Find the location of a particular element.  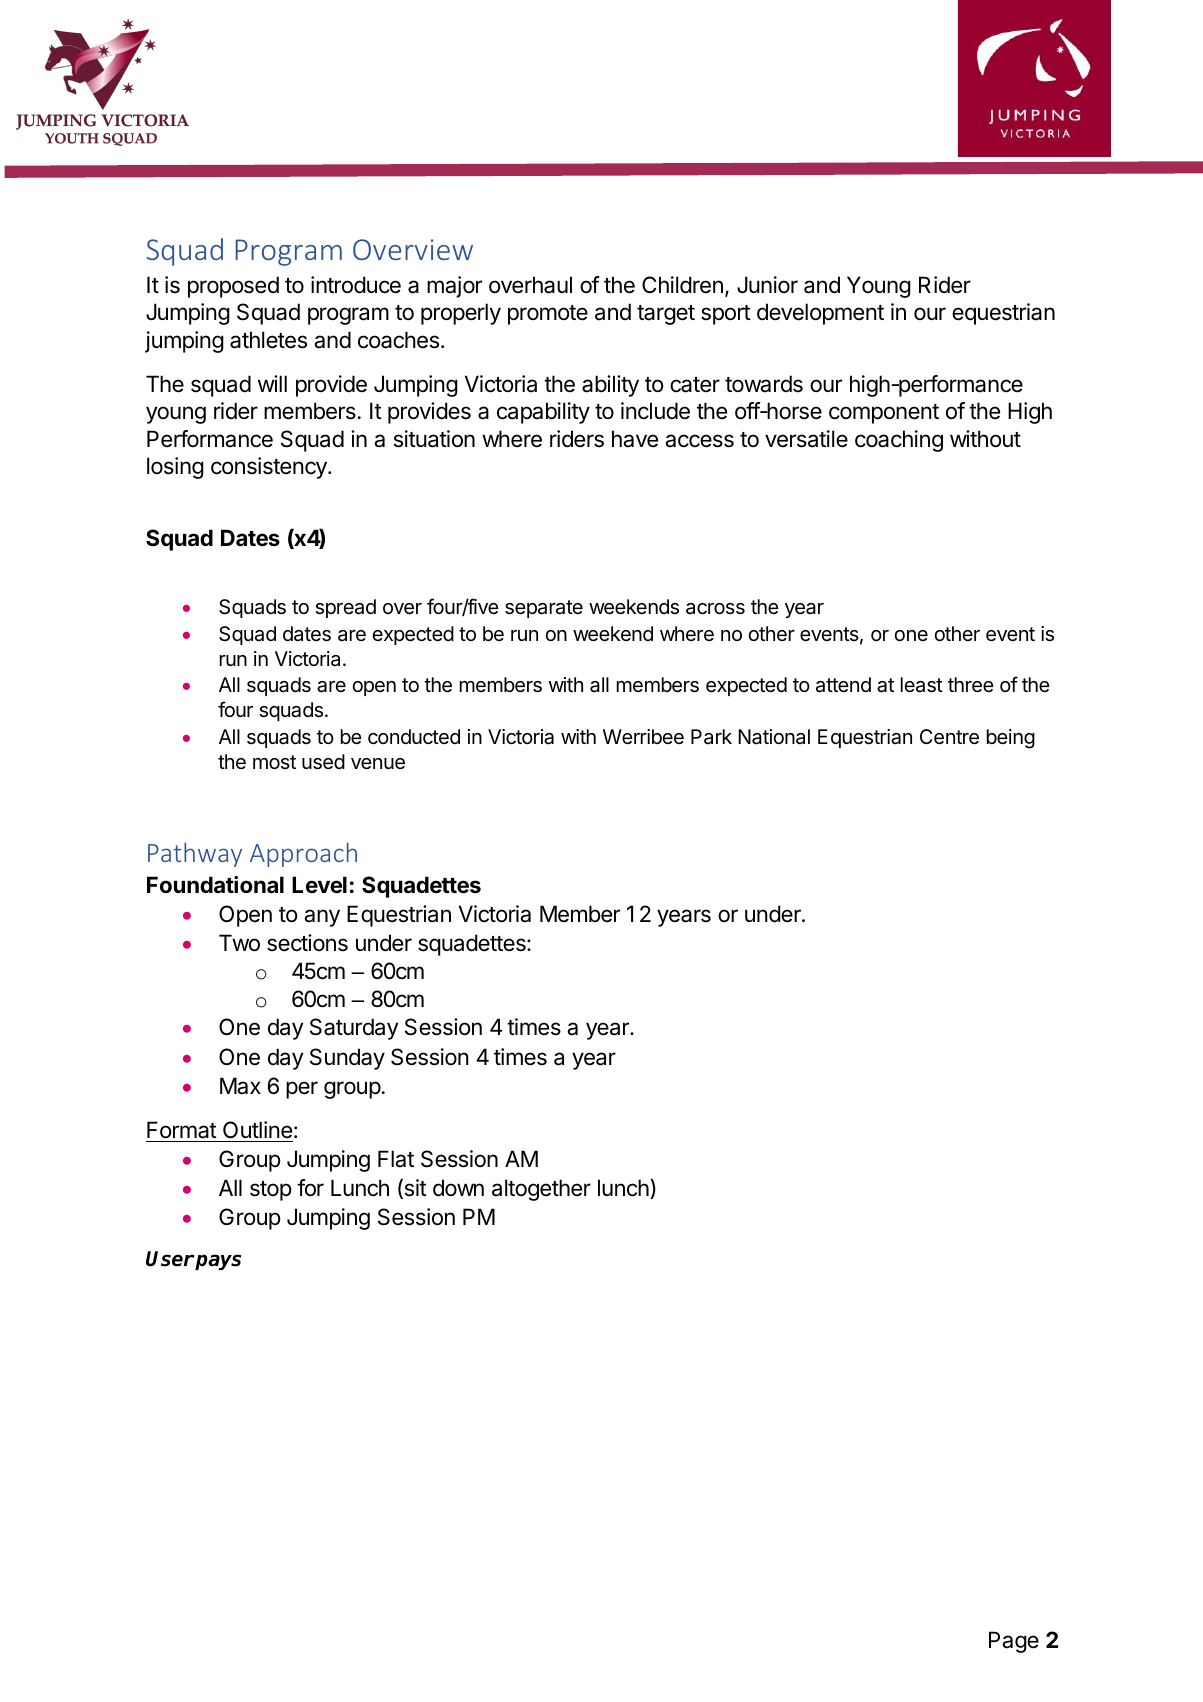

Flat is located at coordinates (396, 1159).
